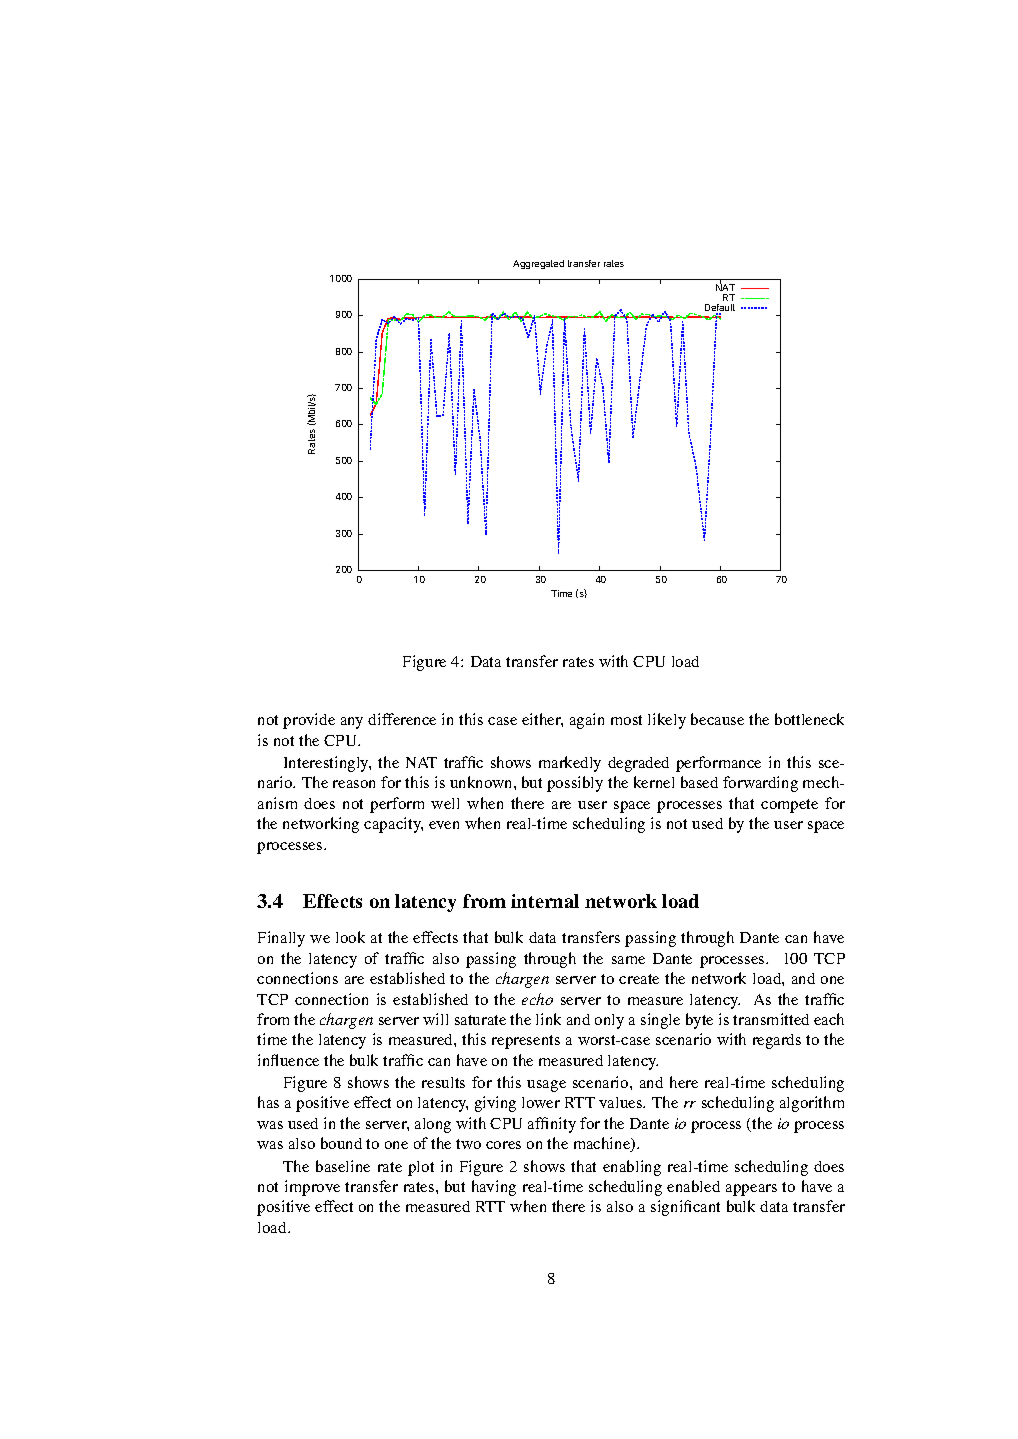 The height and width of the screenshot is (1439, 1018). What do you see at coordinates (717, 719) in the screenshot?
I see `because` at bounding box center [717, 719].
